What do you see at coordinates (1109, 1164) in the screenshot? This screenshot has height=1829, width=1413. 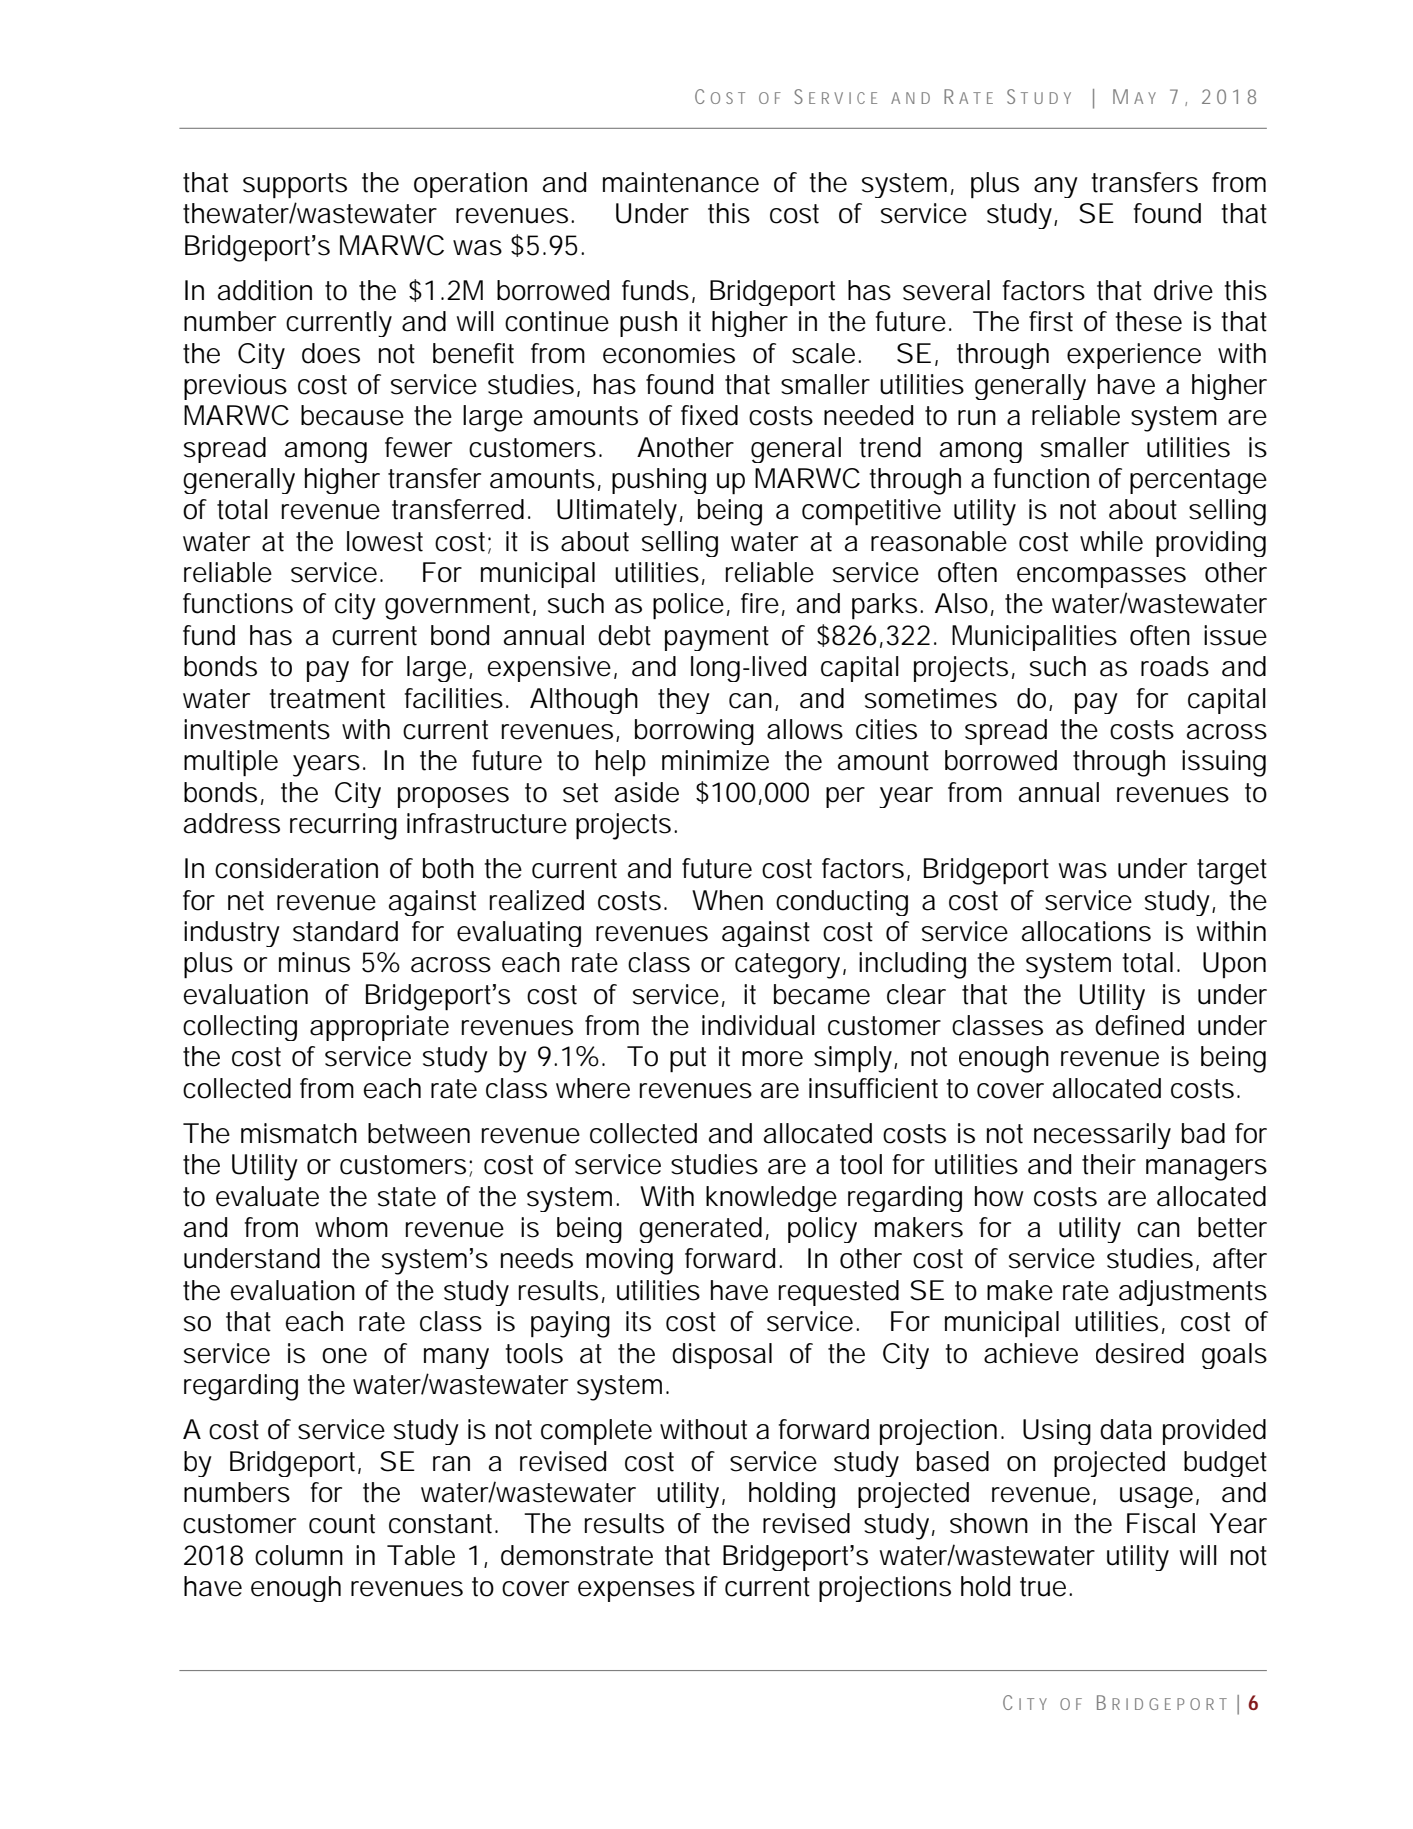 I see `their` at bounding box center [1109, 1164].
